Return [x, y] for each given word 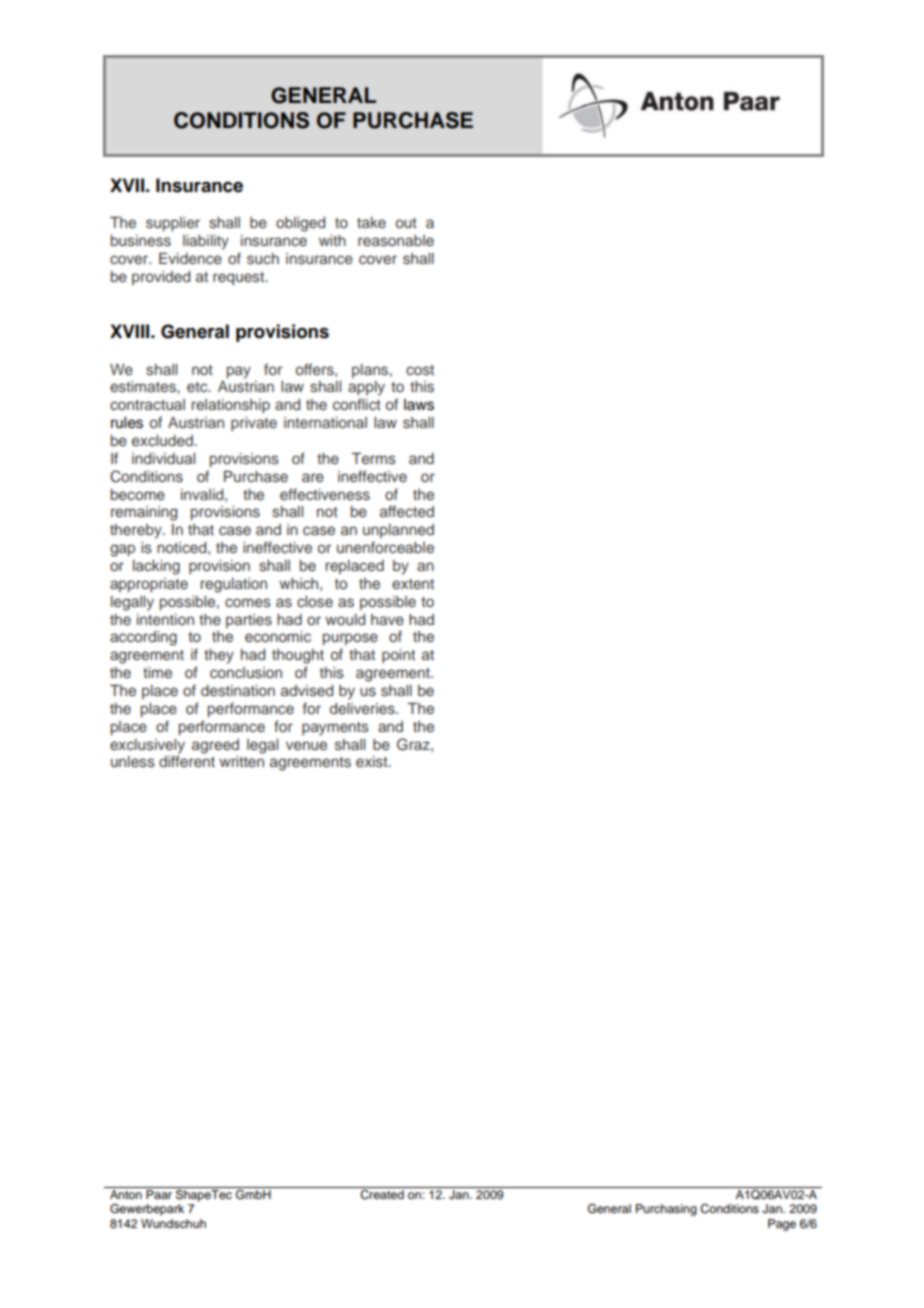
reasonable [396, 240]
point [398, 656]
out [406, 223]
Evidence [190, 258]
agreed [215, 746]
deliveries [363, 708]
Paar [159, 1194]
